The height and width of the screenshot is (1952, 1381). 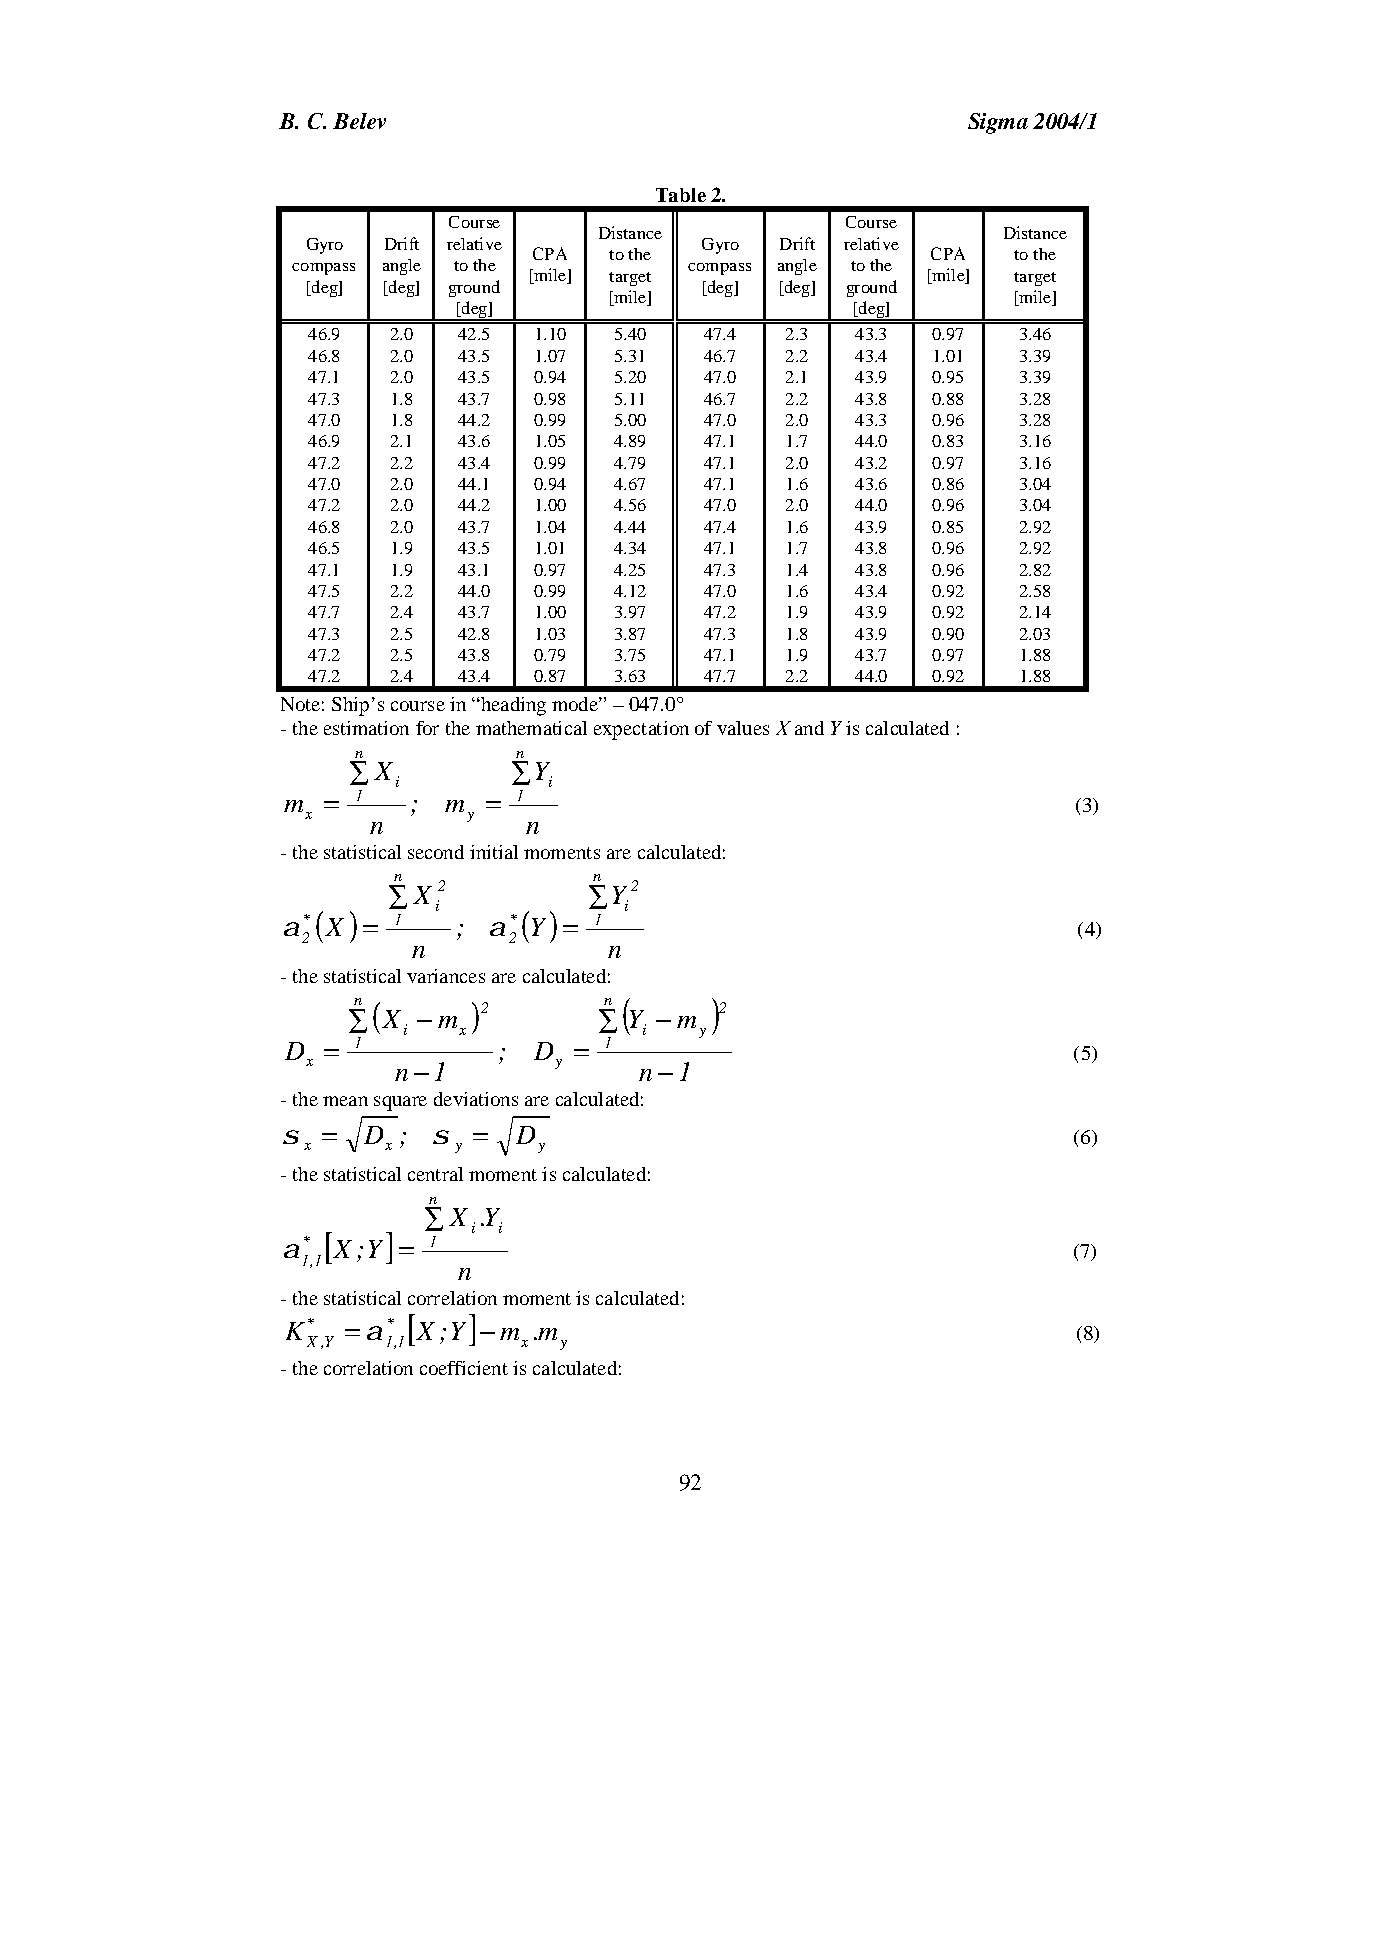 I want to click on Note, so click(x=300, y=704).
